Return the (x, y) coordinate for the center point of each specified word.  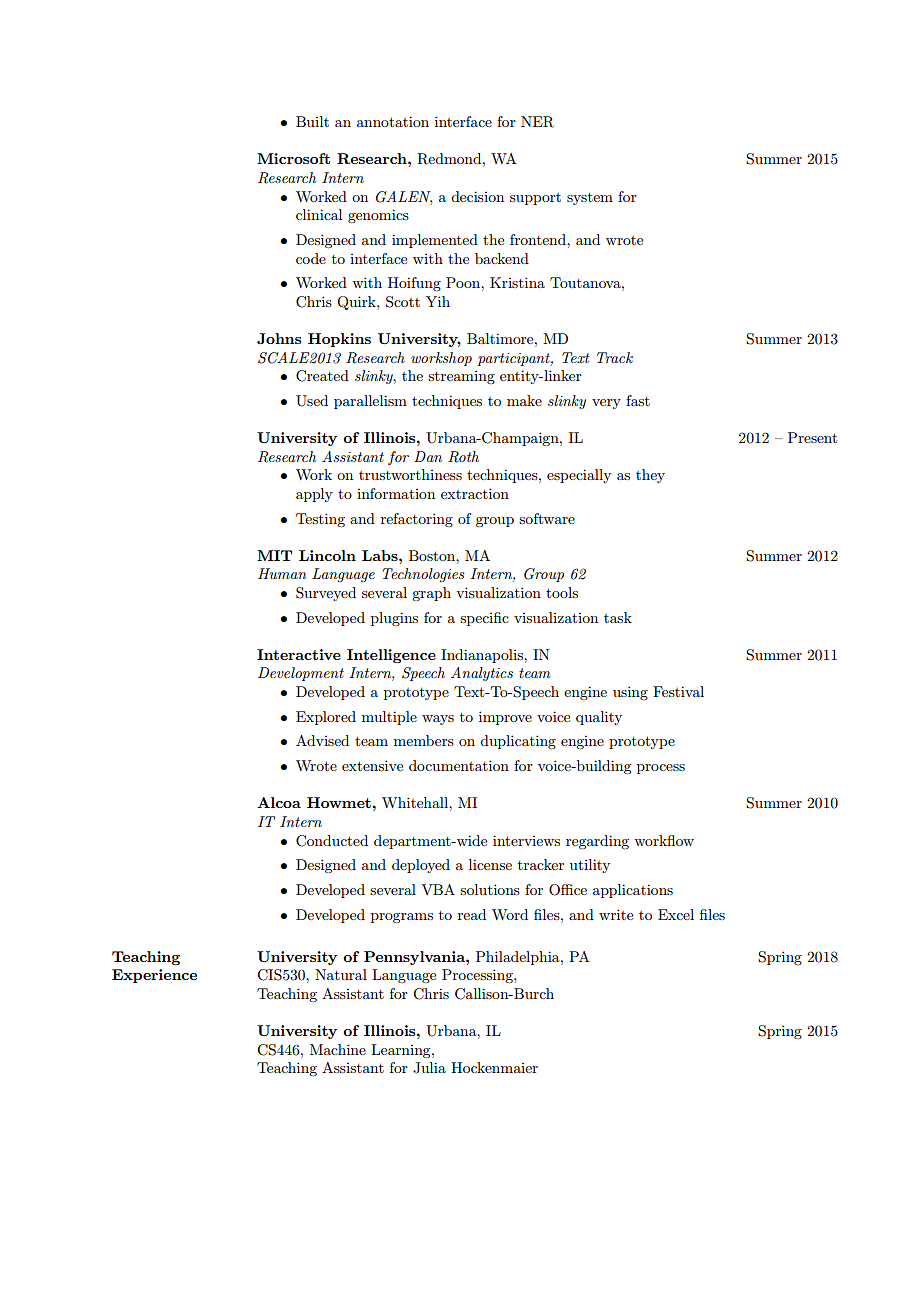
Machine (338, 1049)
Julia (429, 1068)
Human (282, 573)
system (590, 199)
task (618, 617)
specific (484, 619)
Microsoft (293, 158)
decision (477, 196)
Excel (676, 914)
